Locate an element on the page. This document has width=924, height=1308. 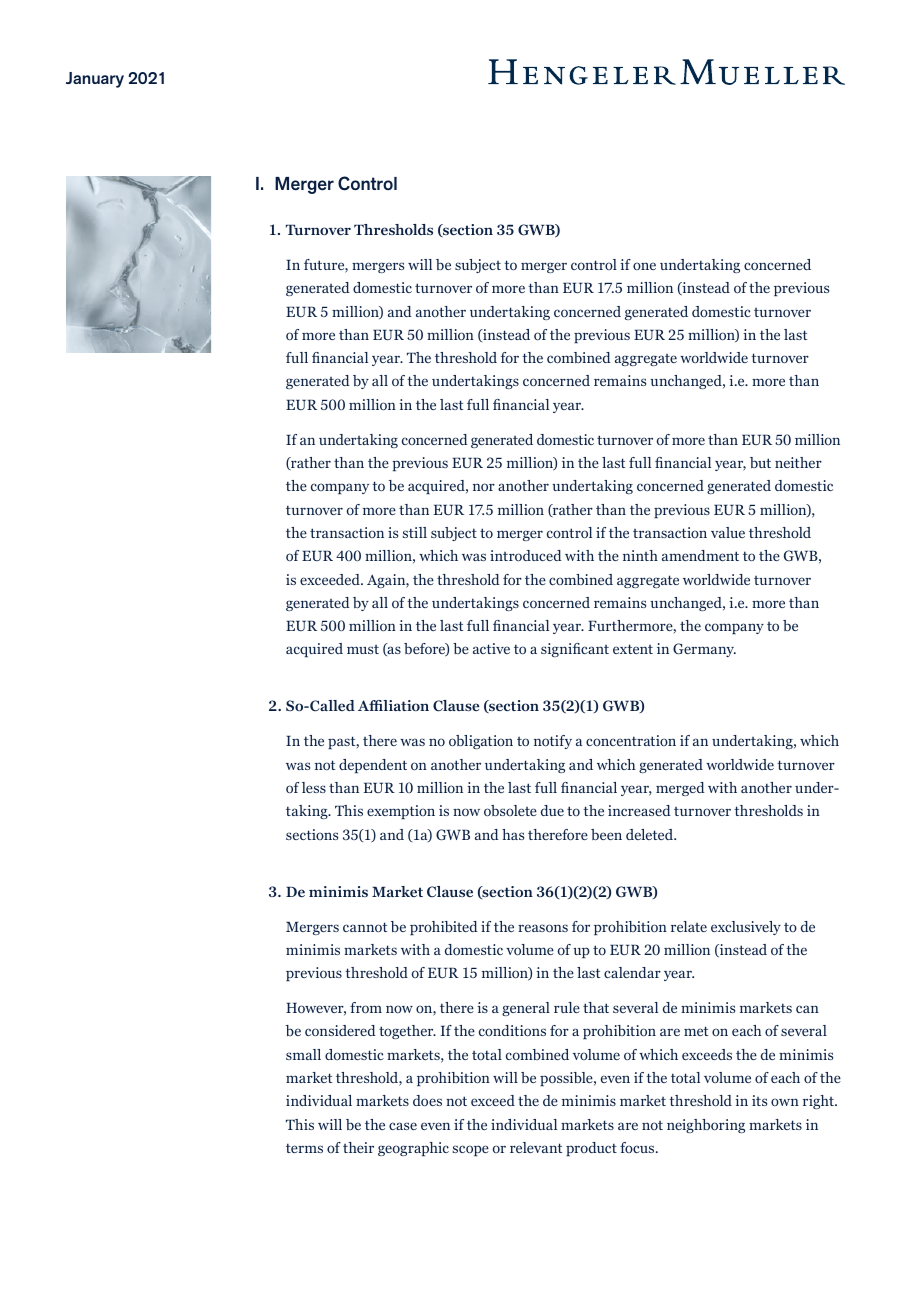
terms is located at coordinates (304, 1148).
